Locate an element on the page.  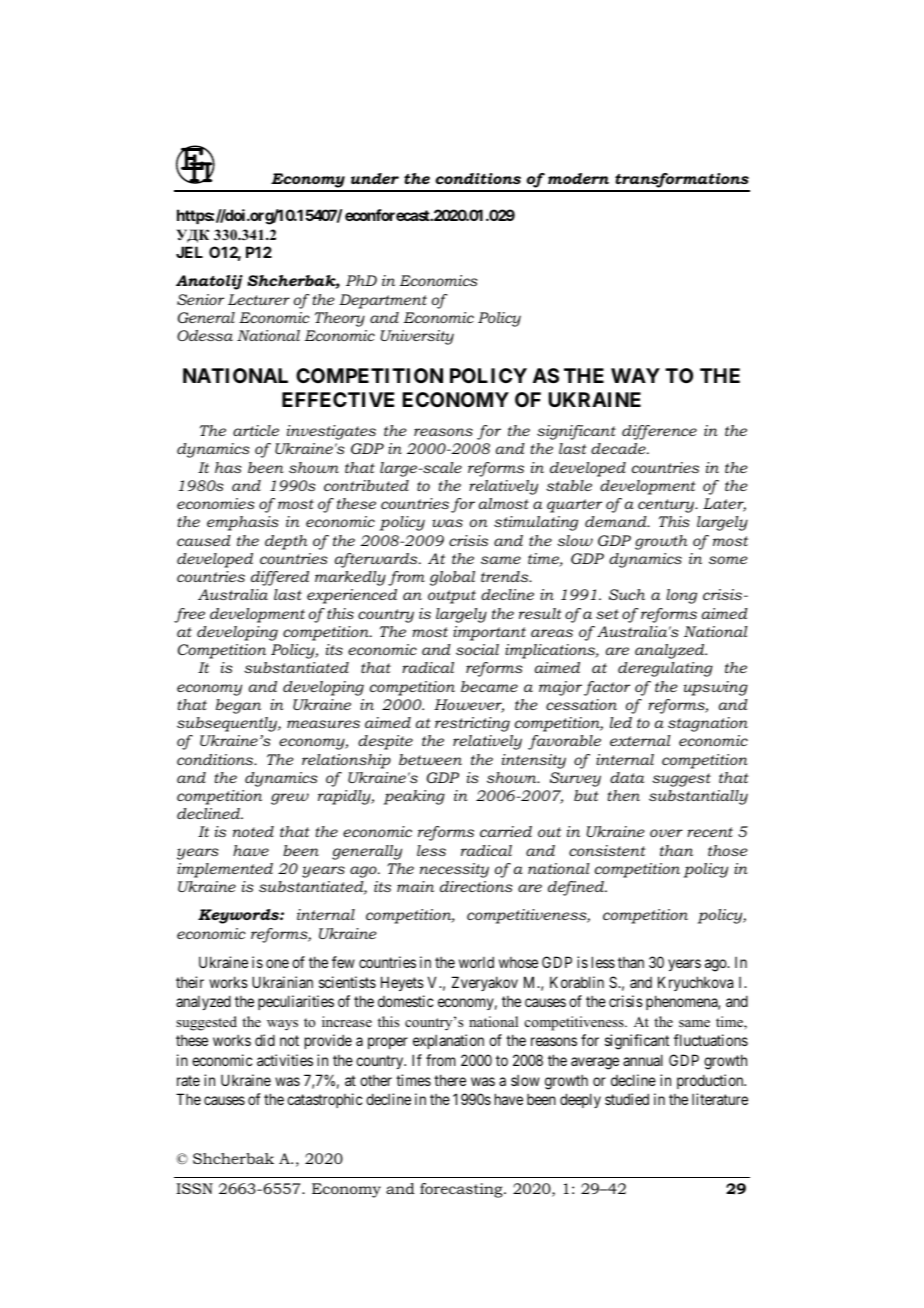
difference is located at coordinates (659, 432).
